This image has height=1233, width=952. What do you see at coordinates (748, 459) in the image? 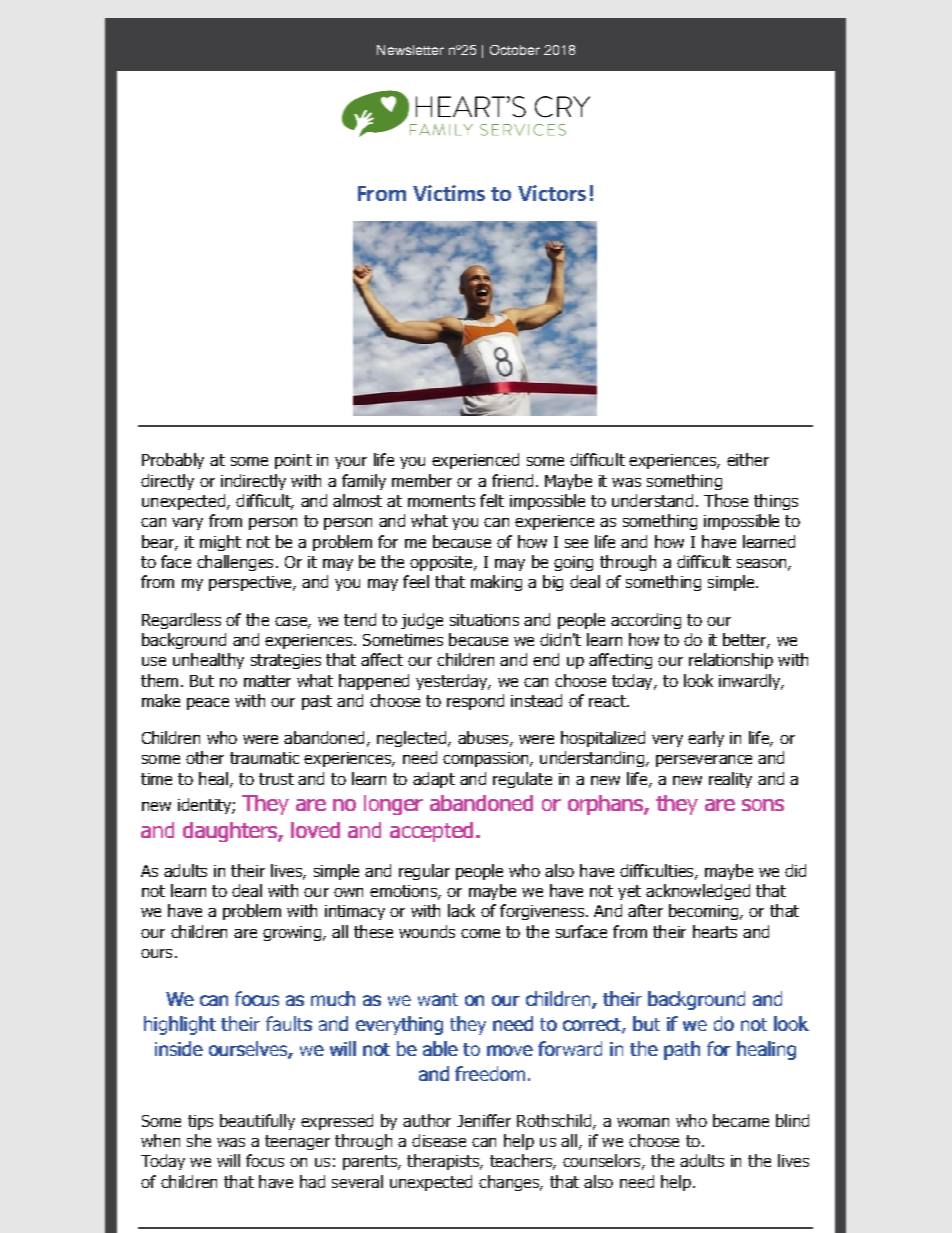
I see `either` at bounding box center [748, 459].
